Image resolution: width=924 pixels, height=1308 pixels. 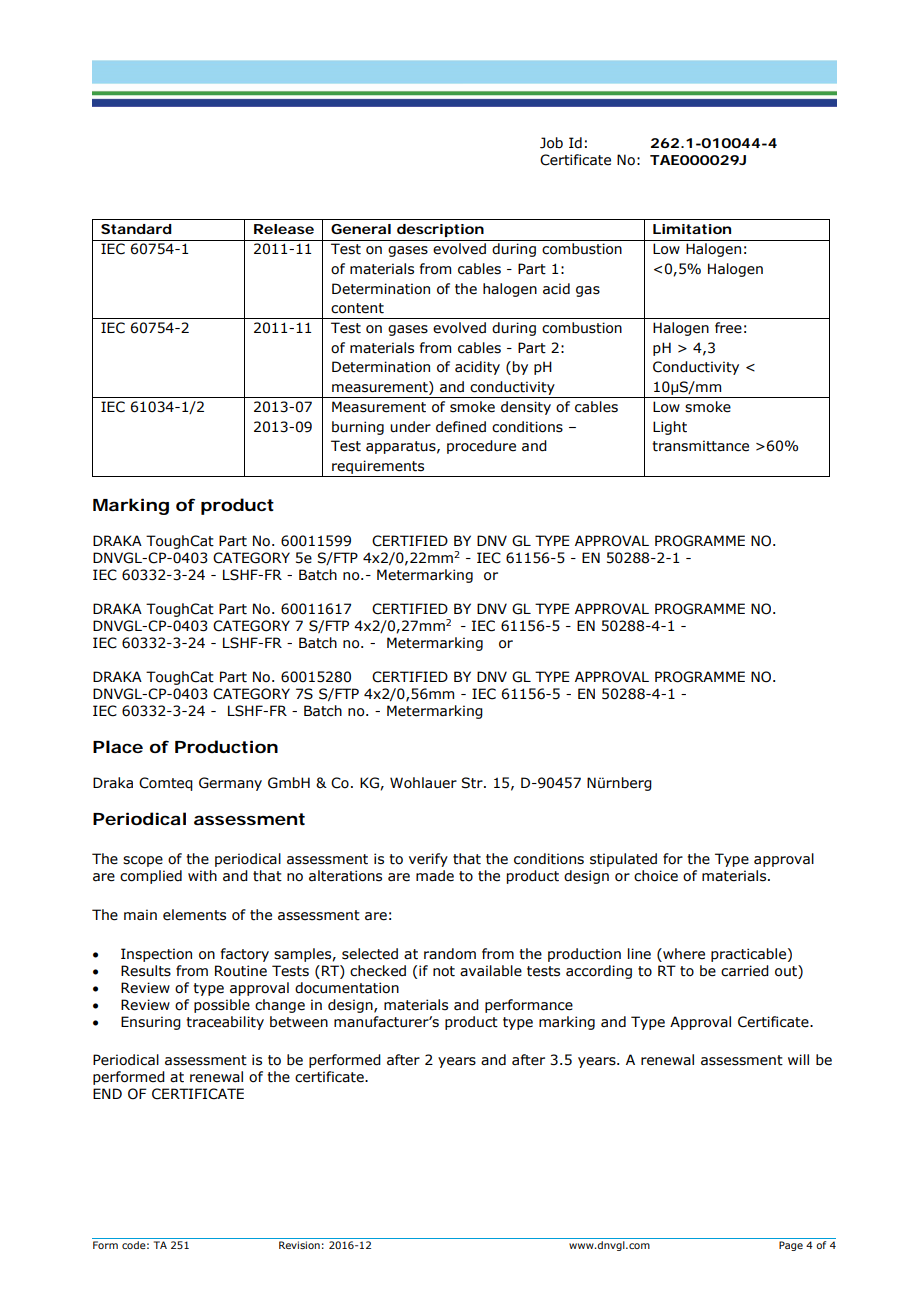 I want to click on random, so click(x=450, y=954).
